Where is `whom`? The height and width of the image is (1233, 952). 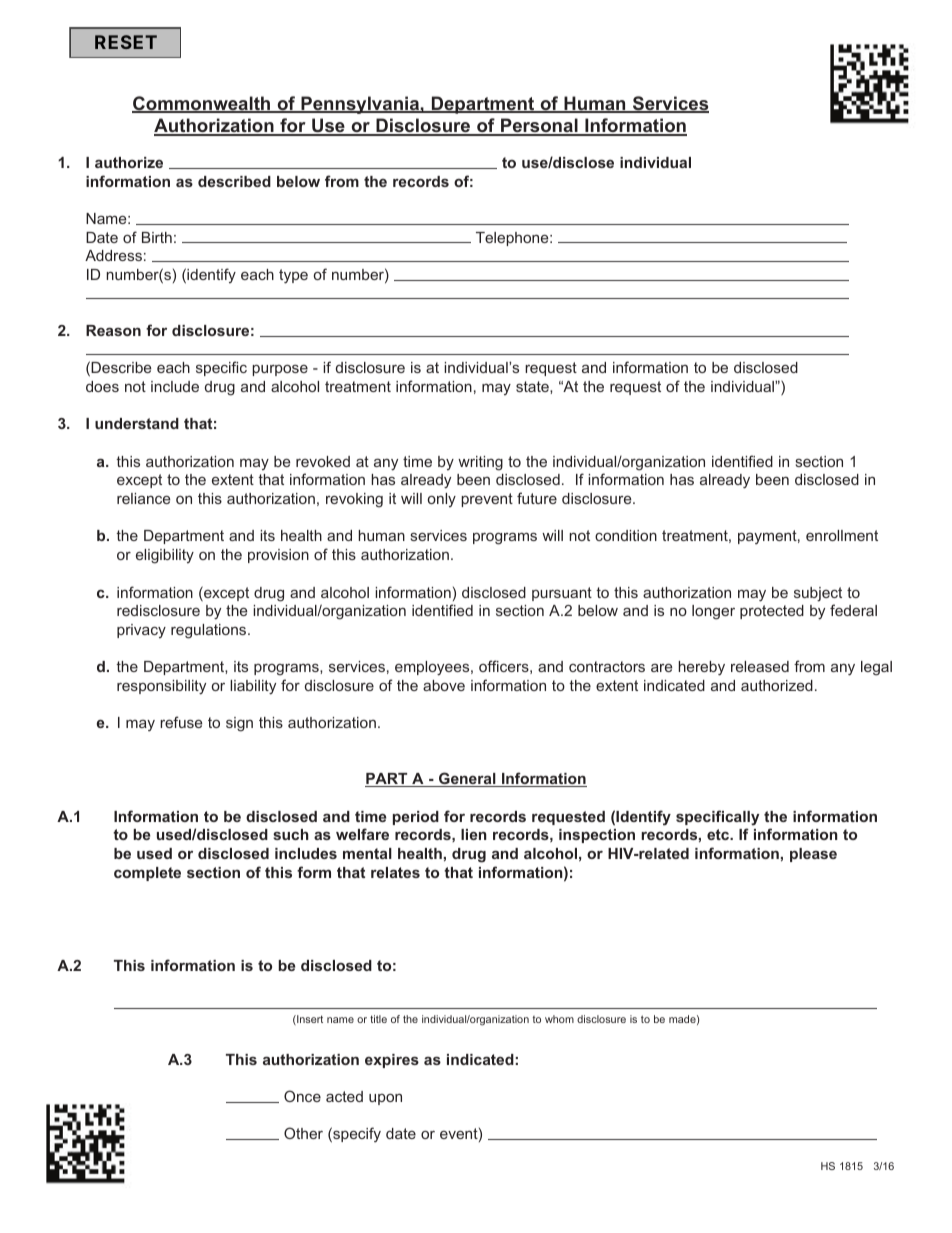 whom is located at coordinates (559, 1019).
